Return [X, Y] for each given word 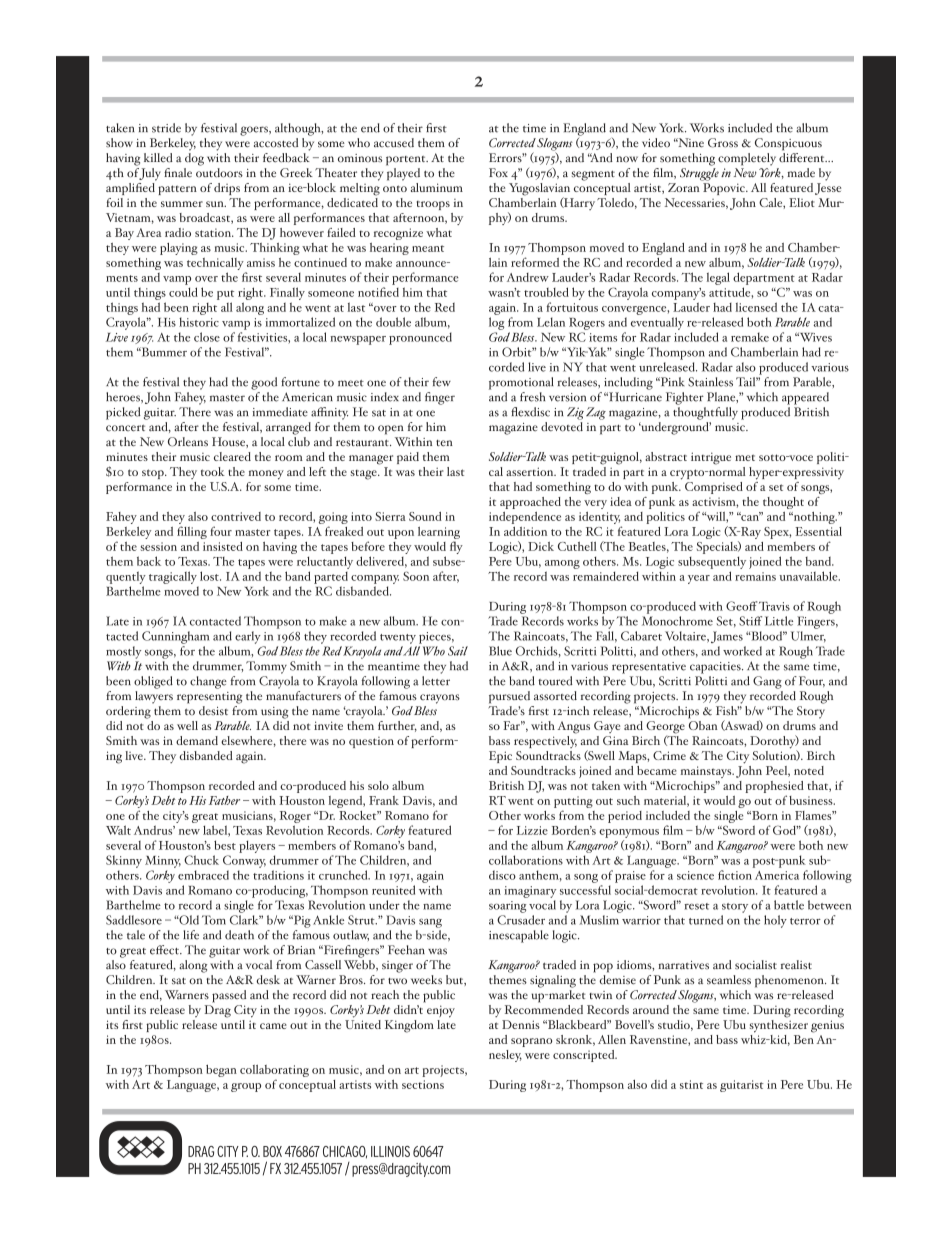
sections [423, 1084]
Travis [773, 606]
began [221, 1071]
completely [747, 159]
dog [194, 158]
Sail [458, 651]
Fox [498, 173]
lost [210, 576]
